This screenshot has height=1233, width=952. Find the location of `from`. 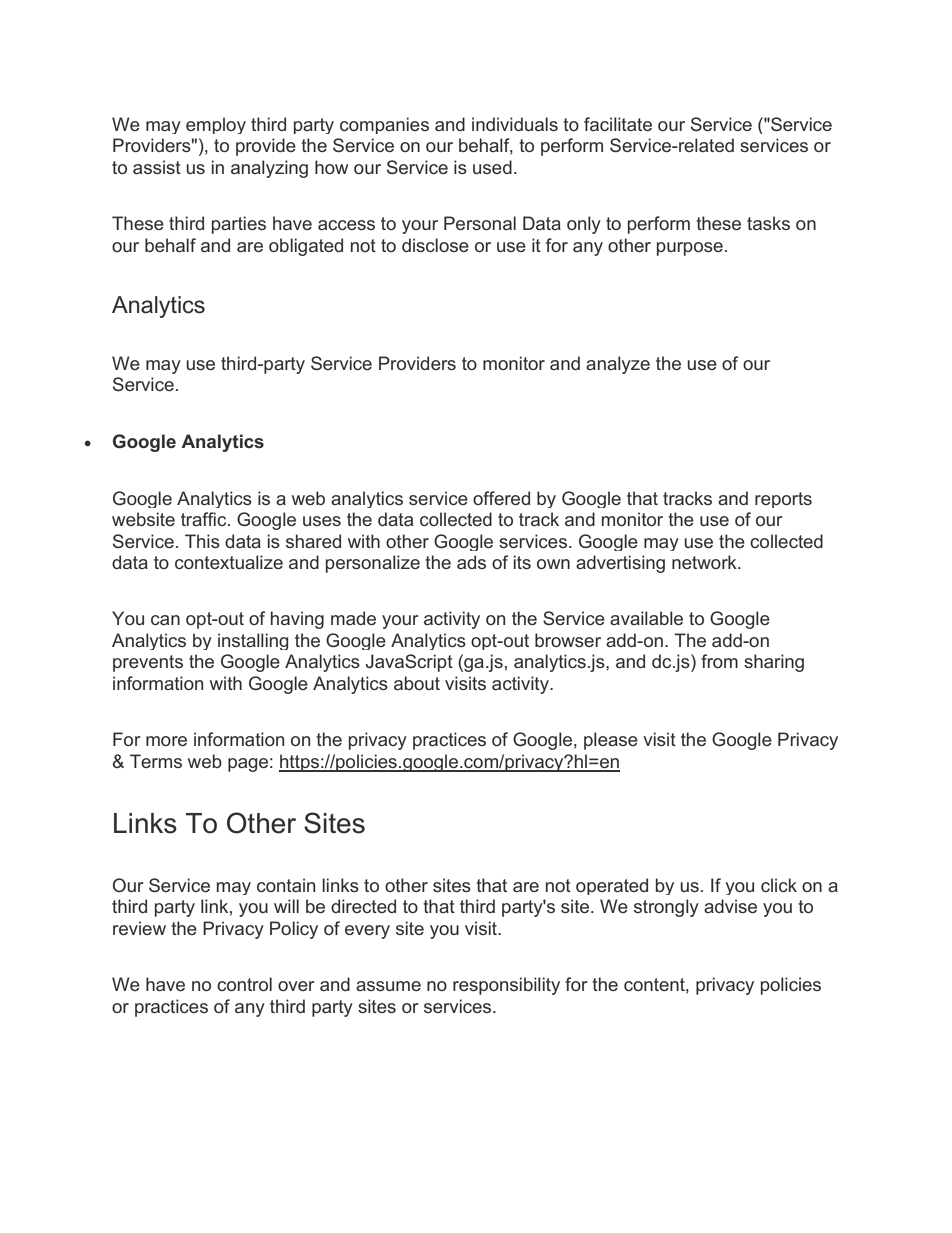

from is located at coordinates (719, 661).
